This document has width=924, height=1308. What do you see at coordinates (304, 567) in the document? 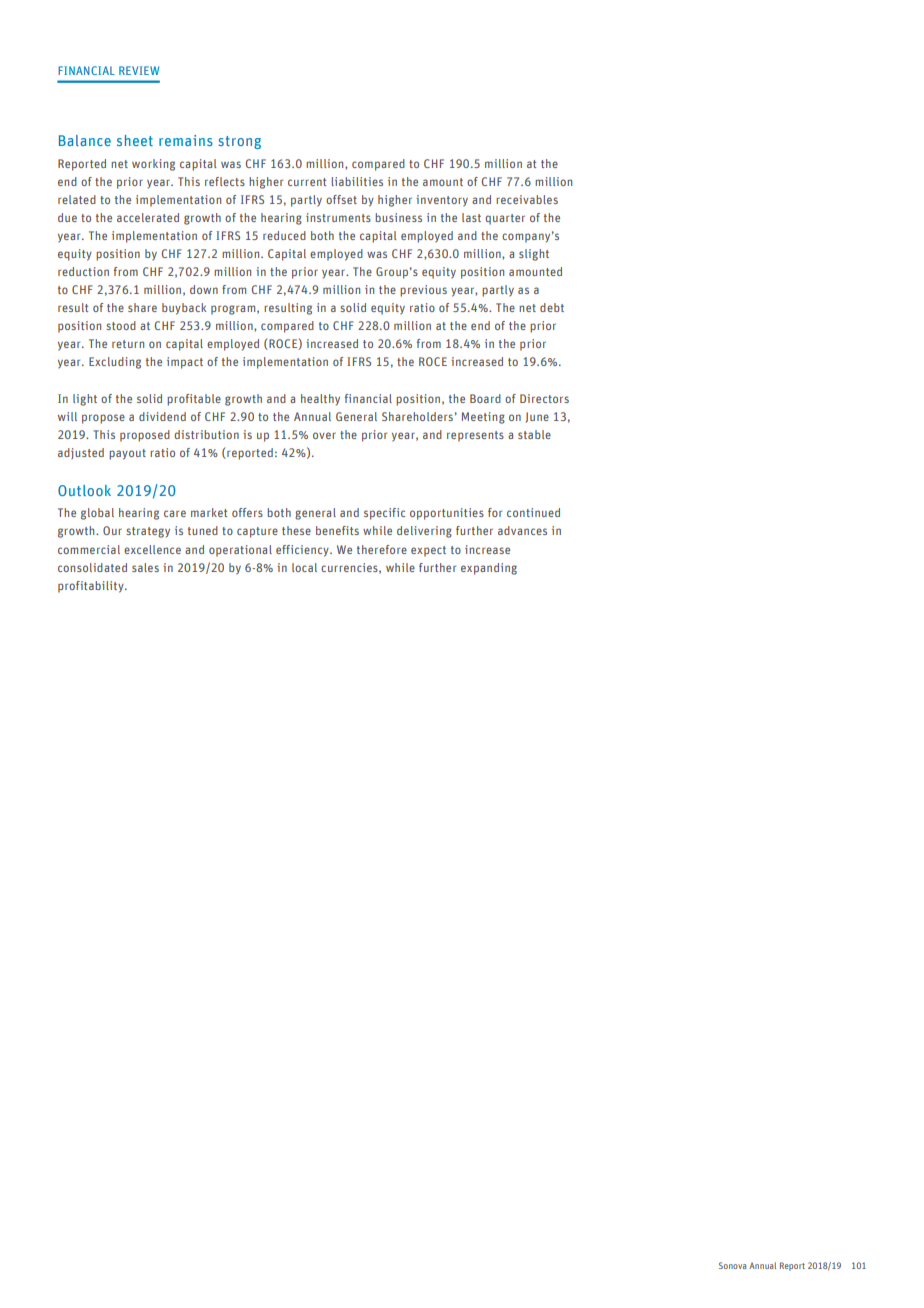
I see `local` at bounding box center [304, 567].
